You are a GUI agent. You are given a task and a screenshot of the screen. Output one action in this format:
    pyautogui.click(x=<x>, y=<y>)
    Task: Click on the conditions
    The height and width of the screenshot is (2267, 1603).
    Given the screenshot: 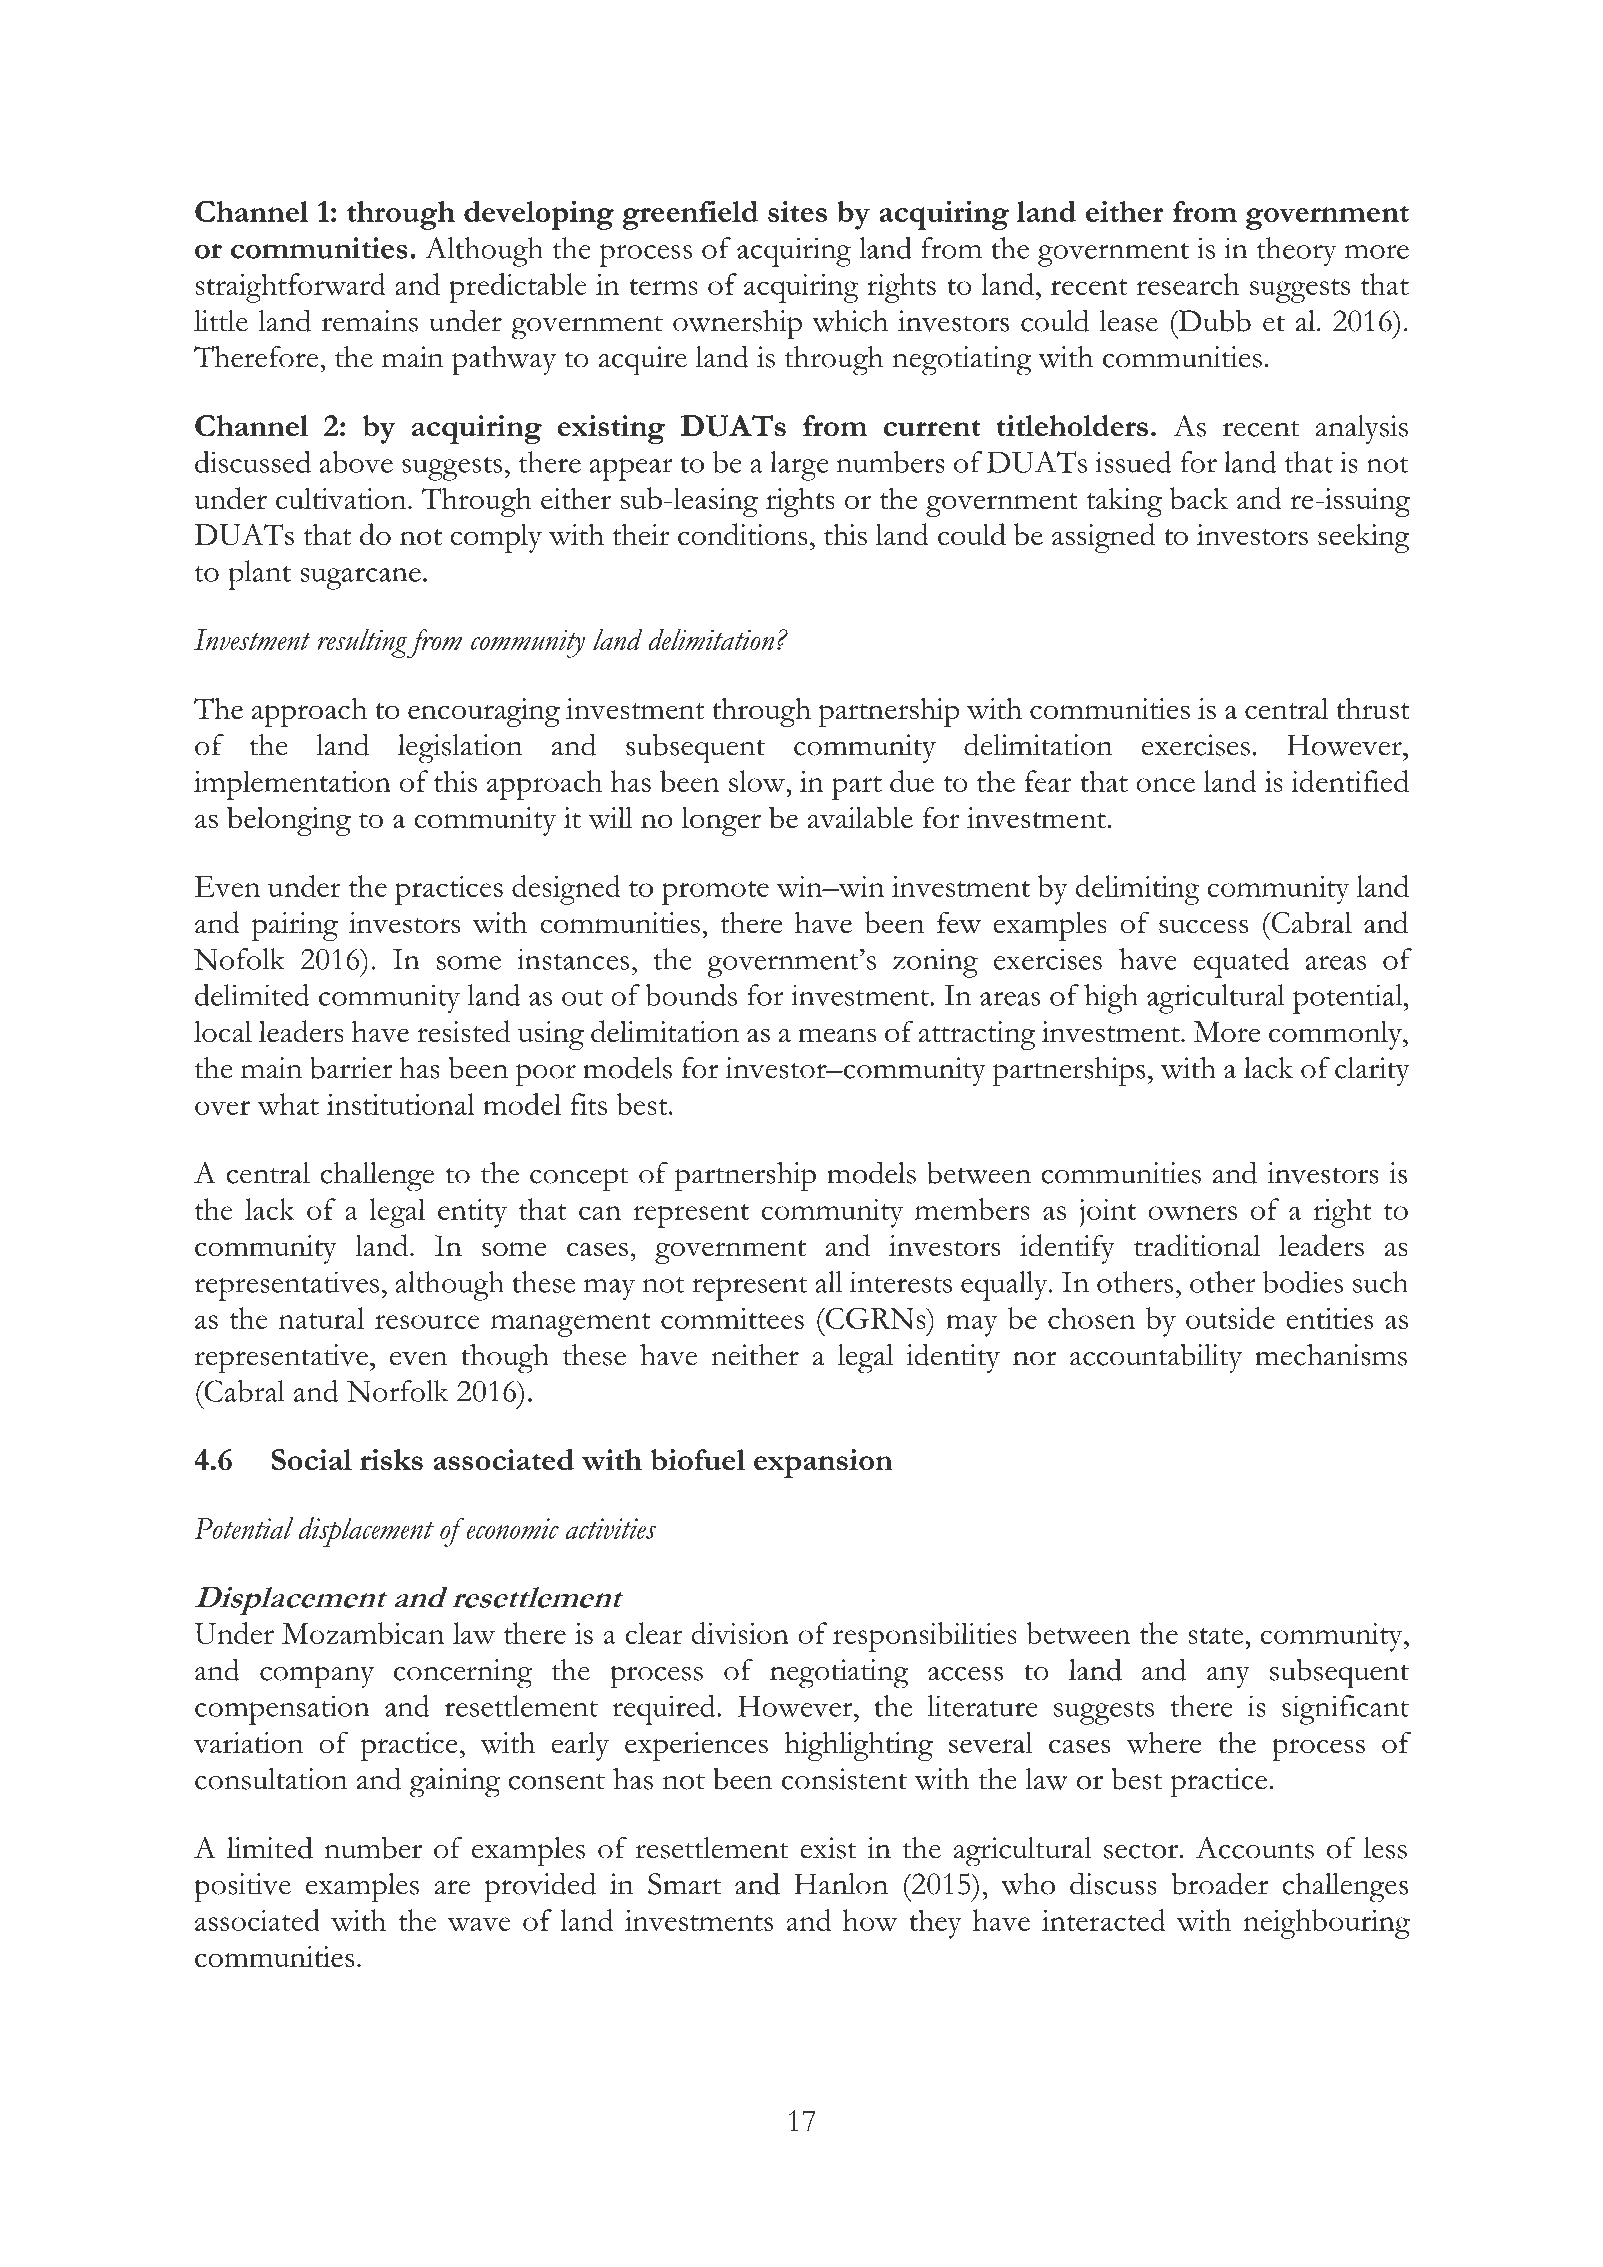 What is the action you would take?
    pyautogui.click(x=742, y=534)
